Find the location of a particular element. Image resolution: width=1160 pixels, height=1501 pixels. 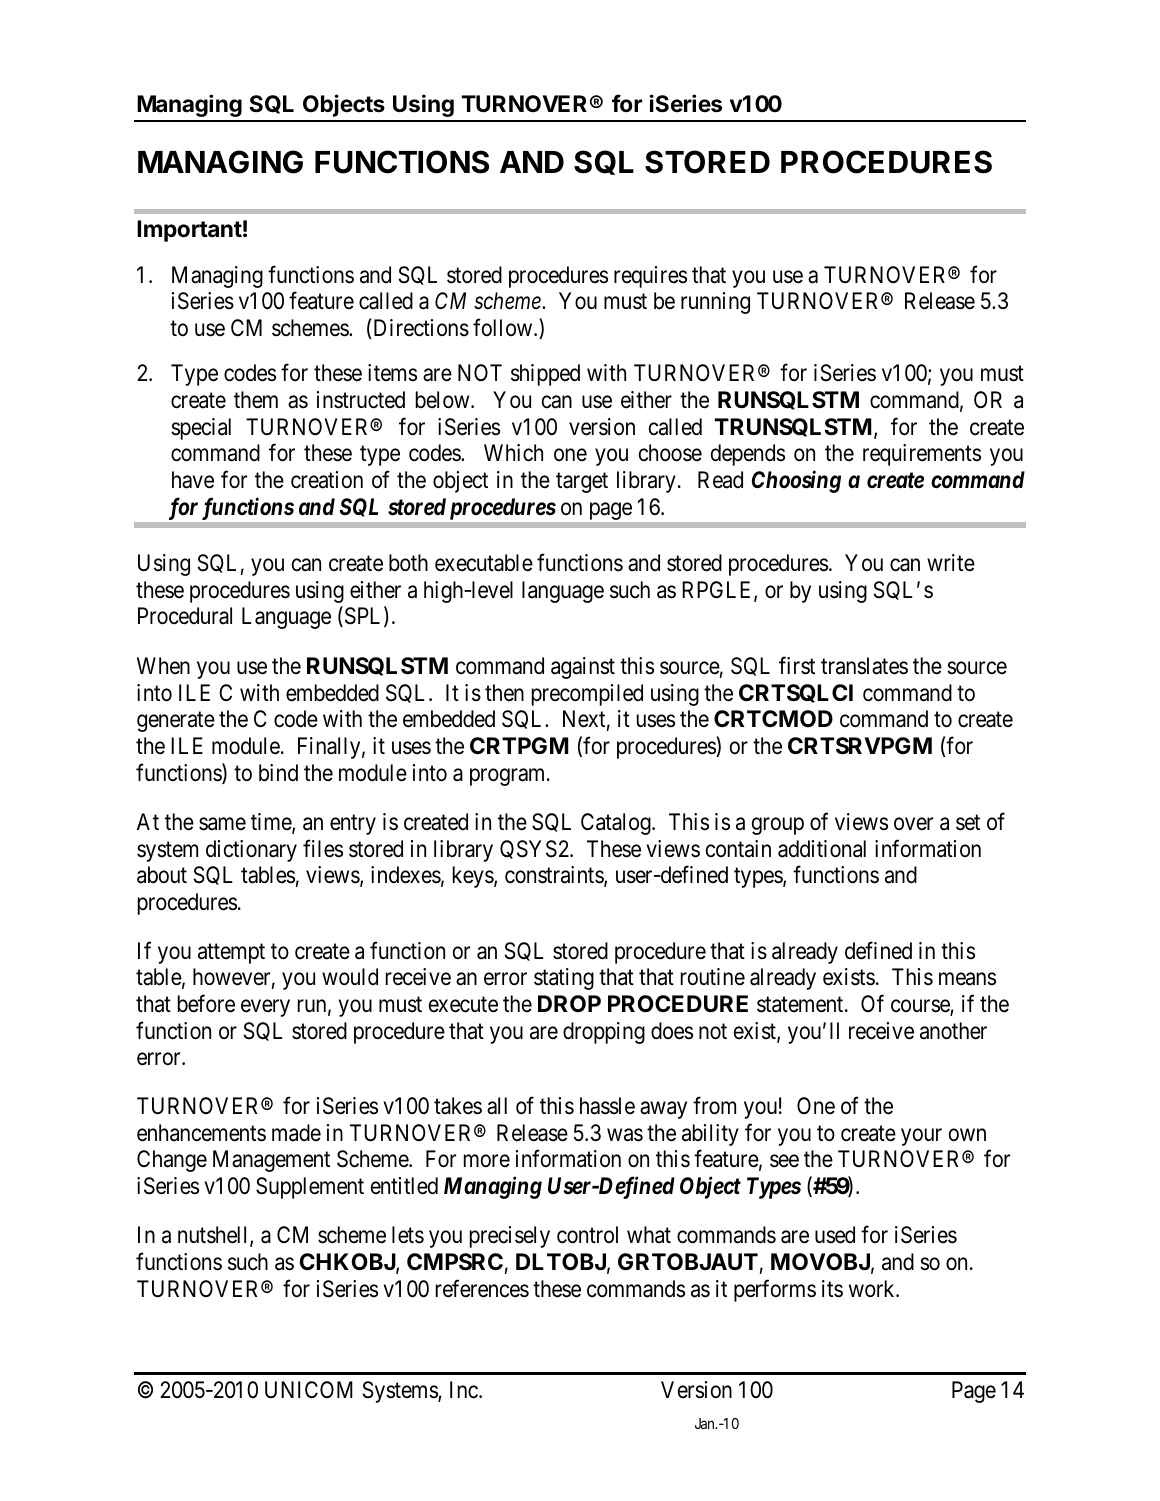

write is located at coordinates (951, 563).
